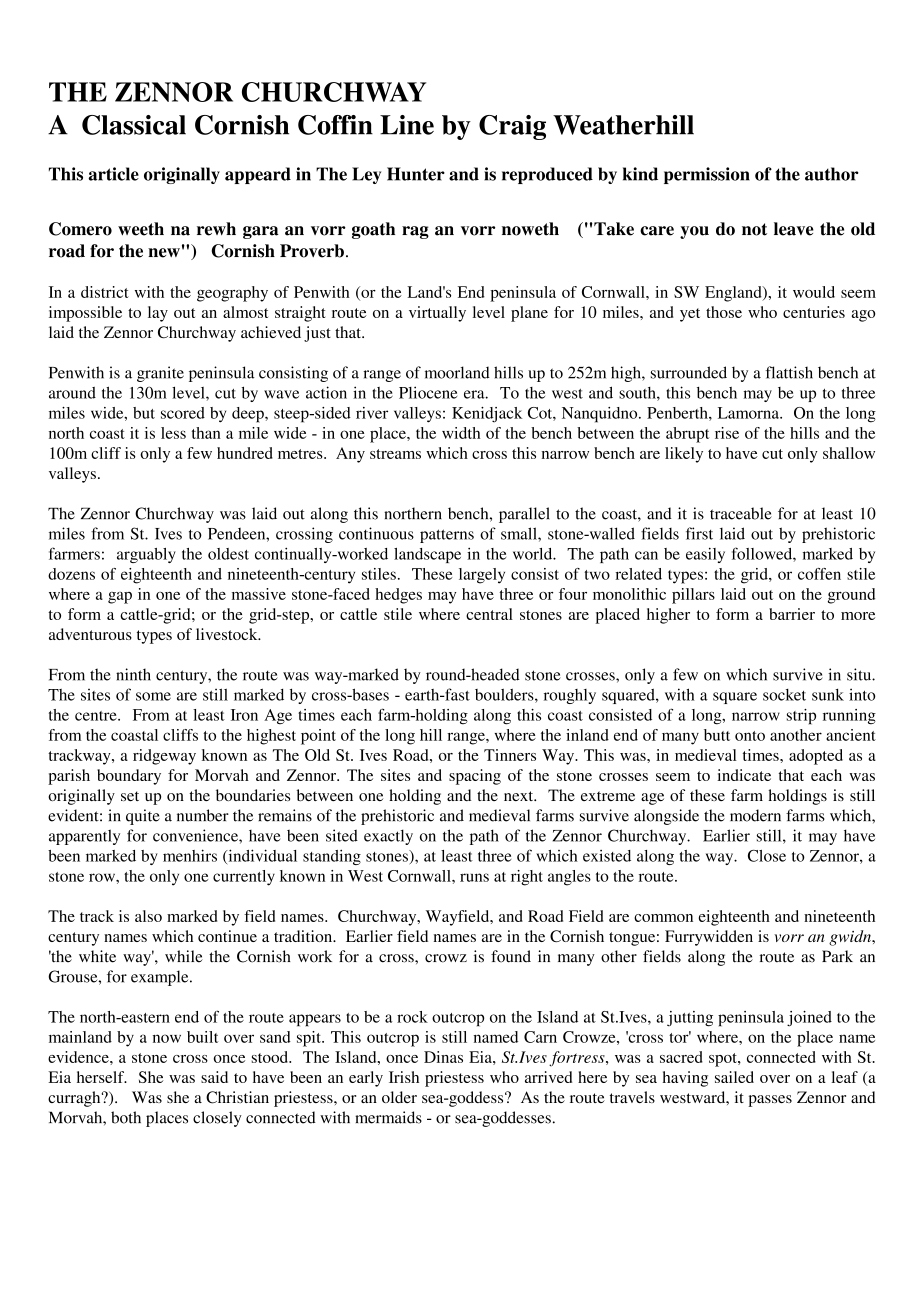  Describe the element at coordinates (770, 1101) in the screenshot. I see `passes` at that location.
